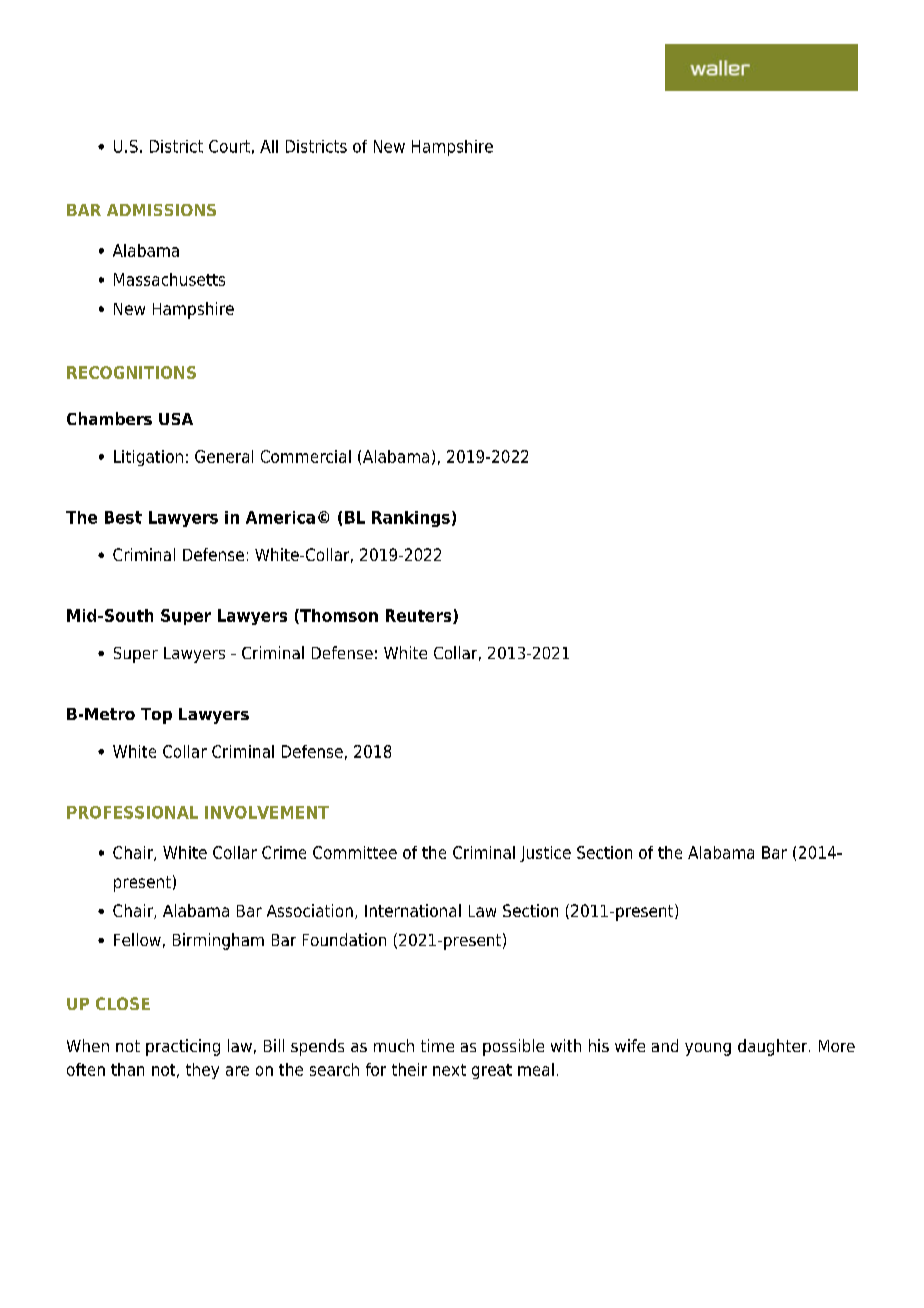 The height and width of the page is (1308, 924). What do you see at coordinates (338, 616) in the page?
I see `Thomson` at bounding box center [338, 616].
